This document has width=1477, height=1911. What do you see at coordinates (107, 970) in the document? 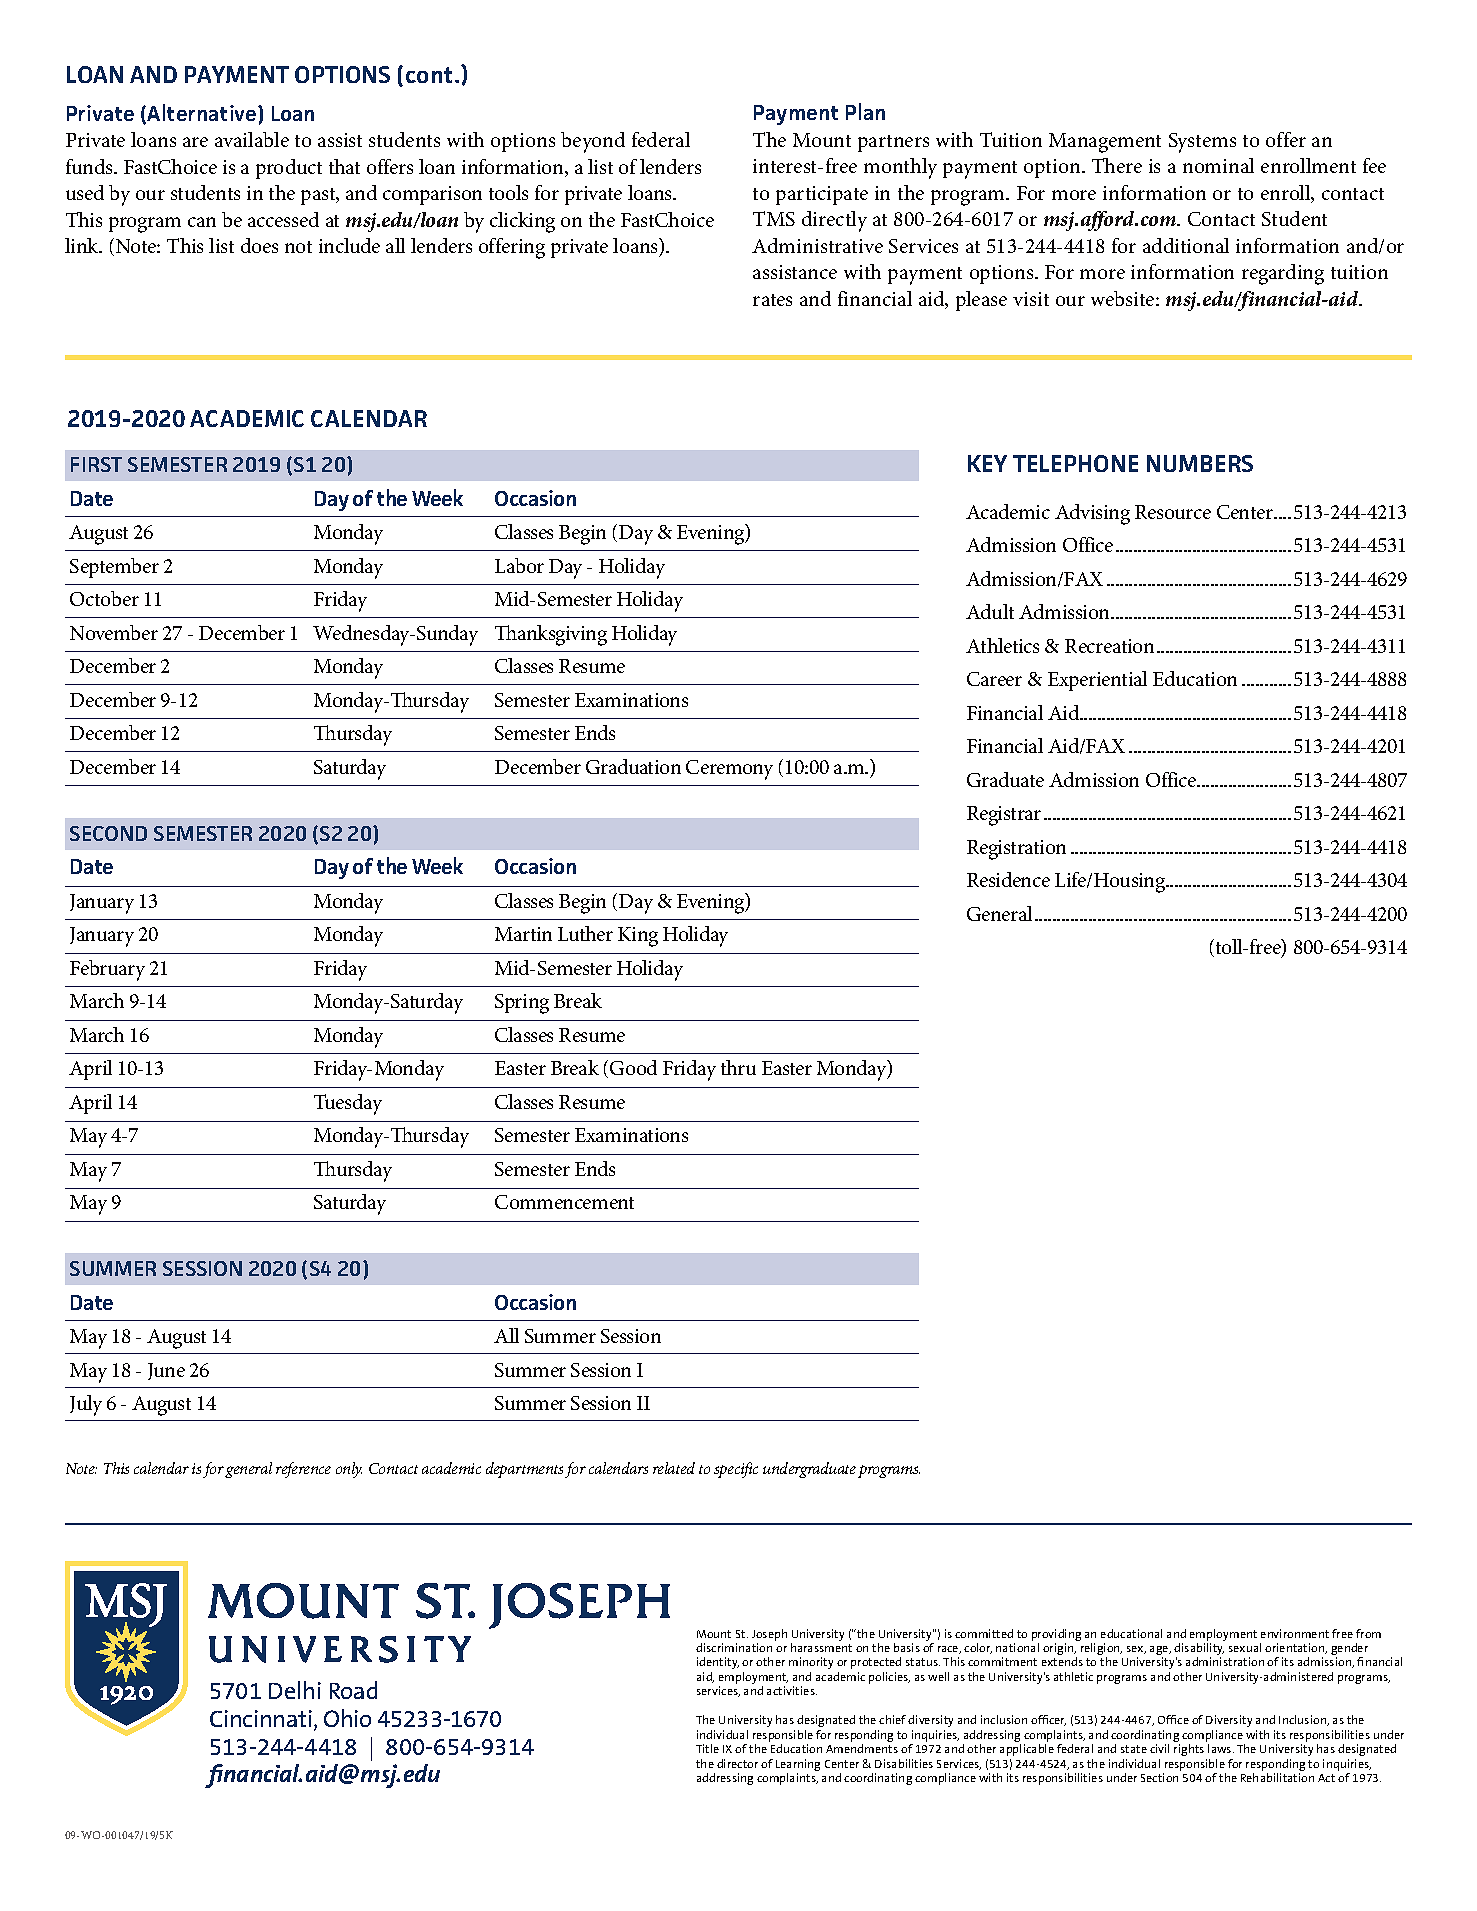
I see `February` at bounding box center [107, 970].
